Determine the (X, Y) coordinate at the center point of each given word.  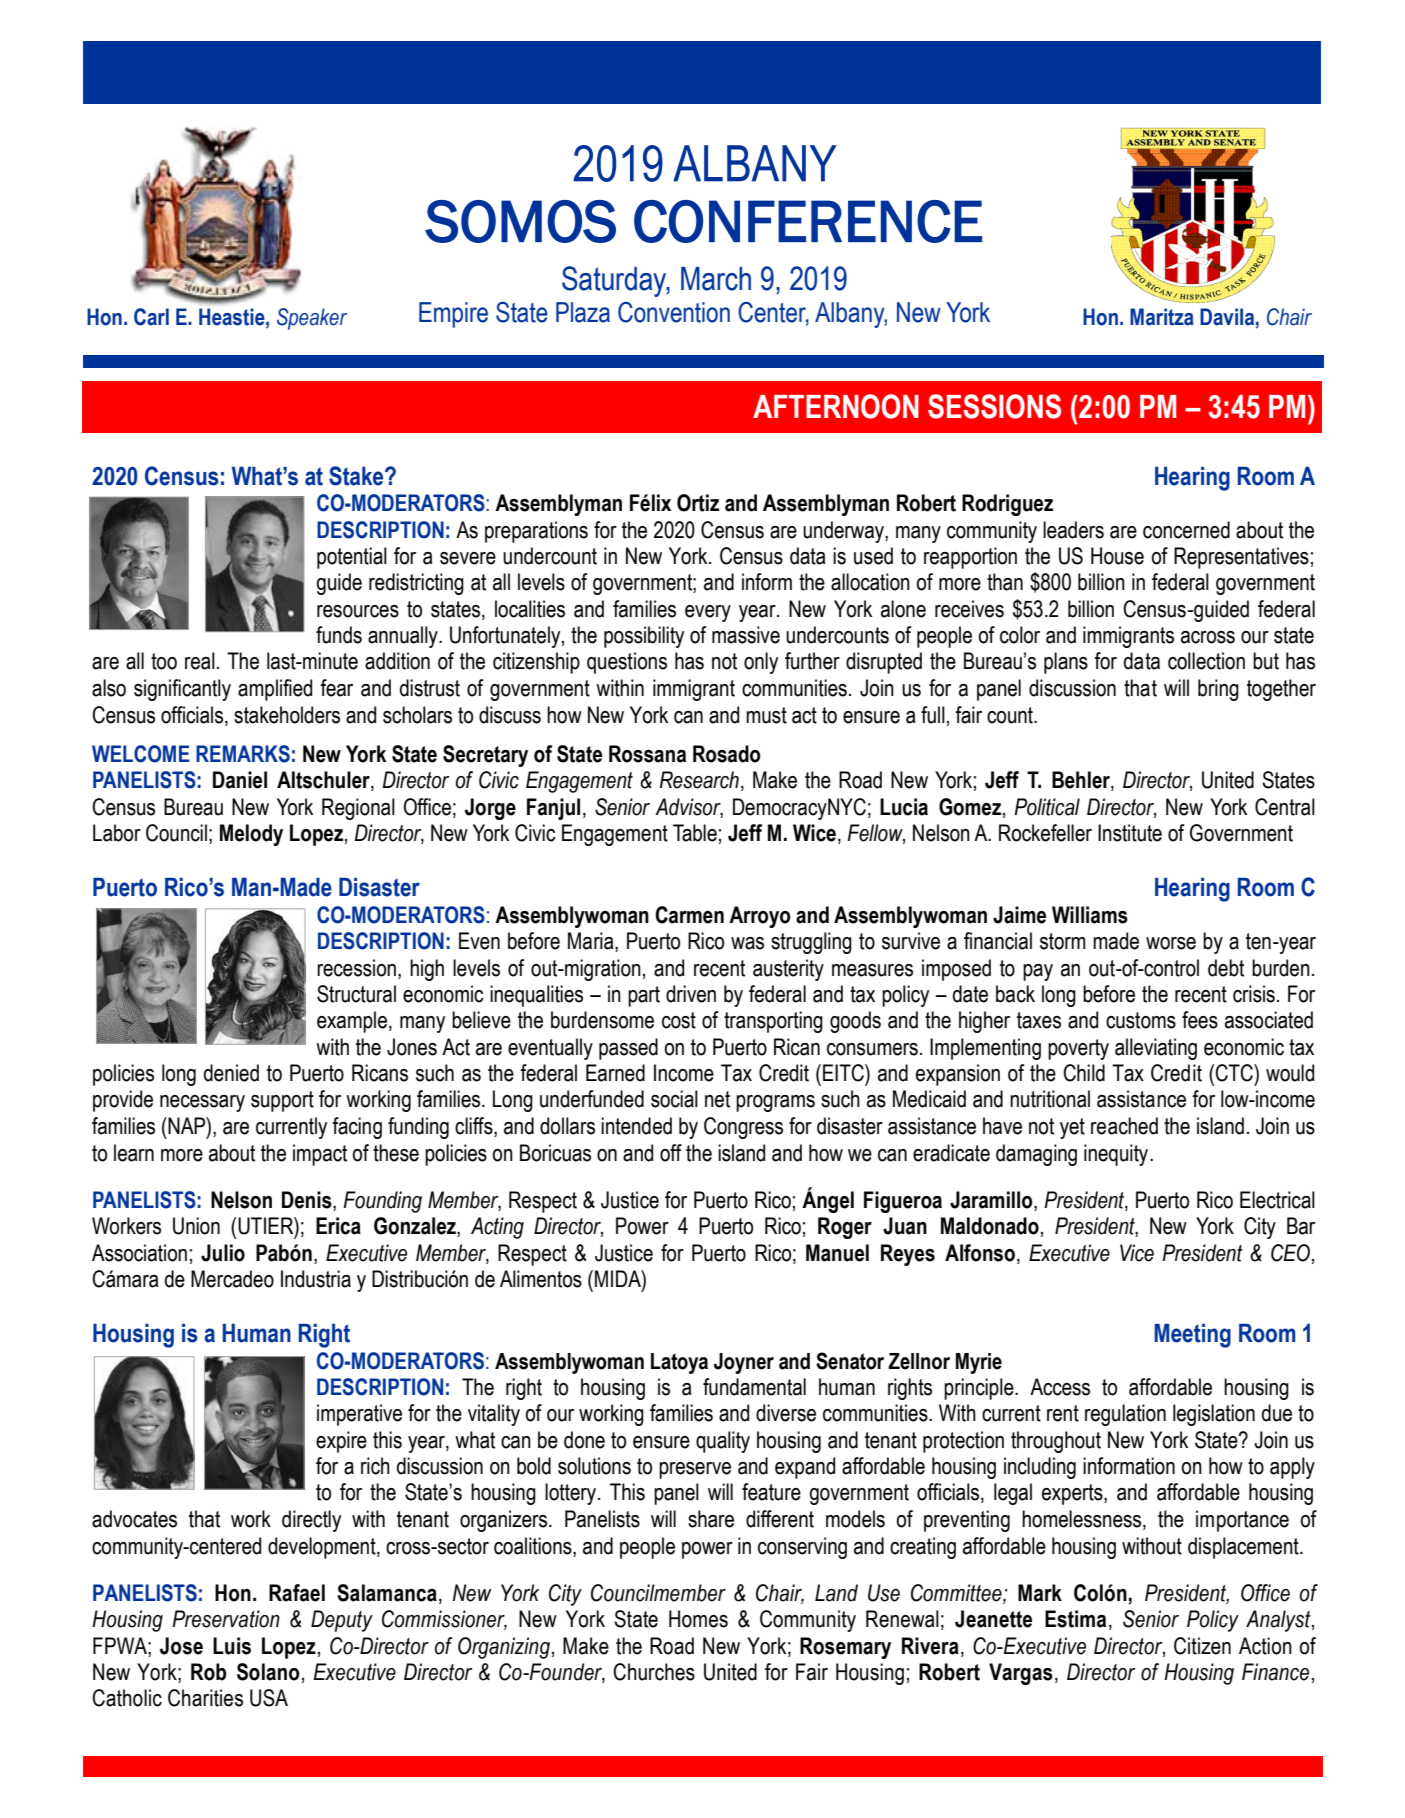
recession (356, 968)
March (716, 279)
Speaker (312, 319)
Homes (698, 1619)
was (747, 943)
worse (1171, 943)
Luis (232, 1646)
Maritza (1162, 317)
